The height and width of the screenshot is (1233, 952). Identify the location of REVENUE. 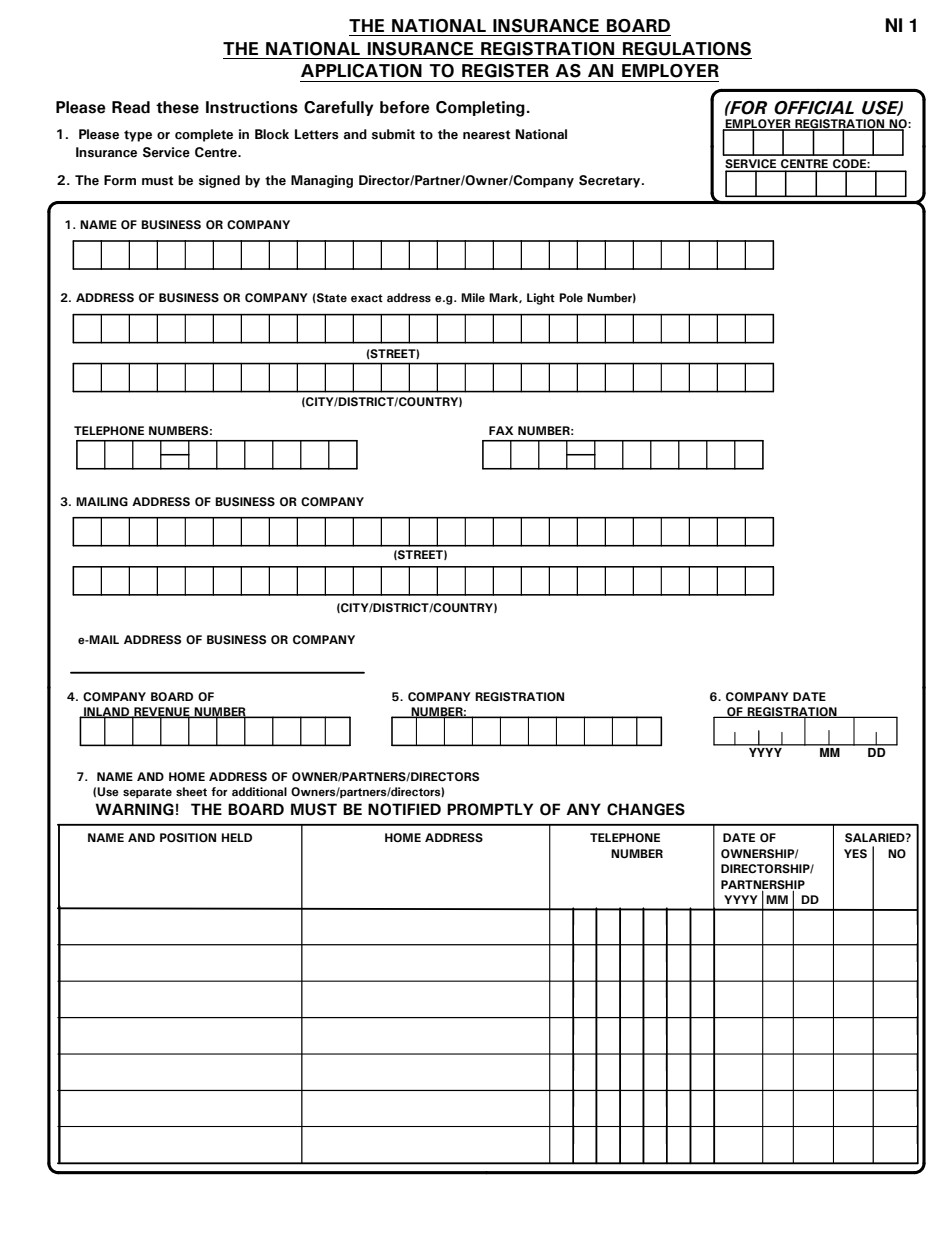
(162, 712).
